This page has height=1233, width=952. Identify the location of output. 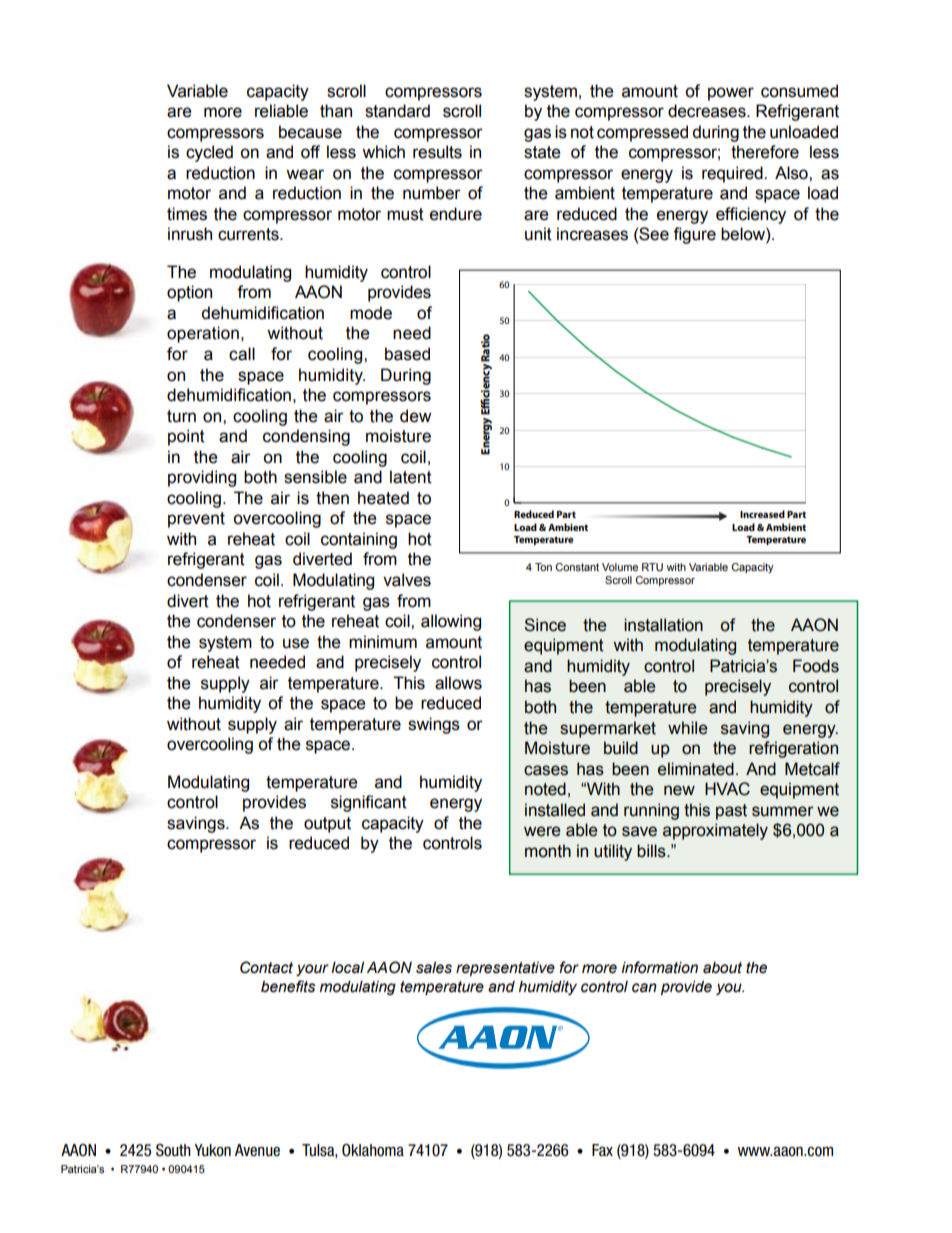
(327, 825).
